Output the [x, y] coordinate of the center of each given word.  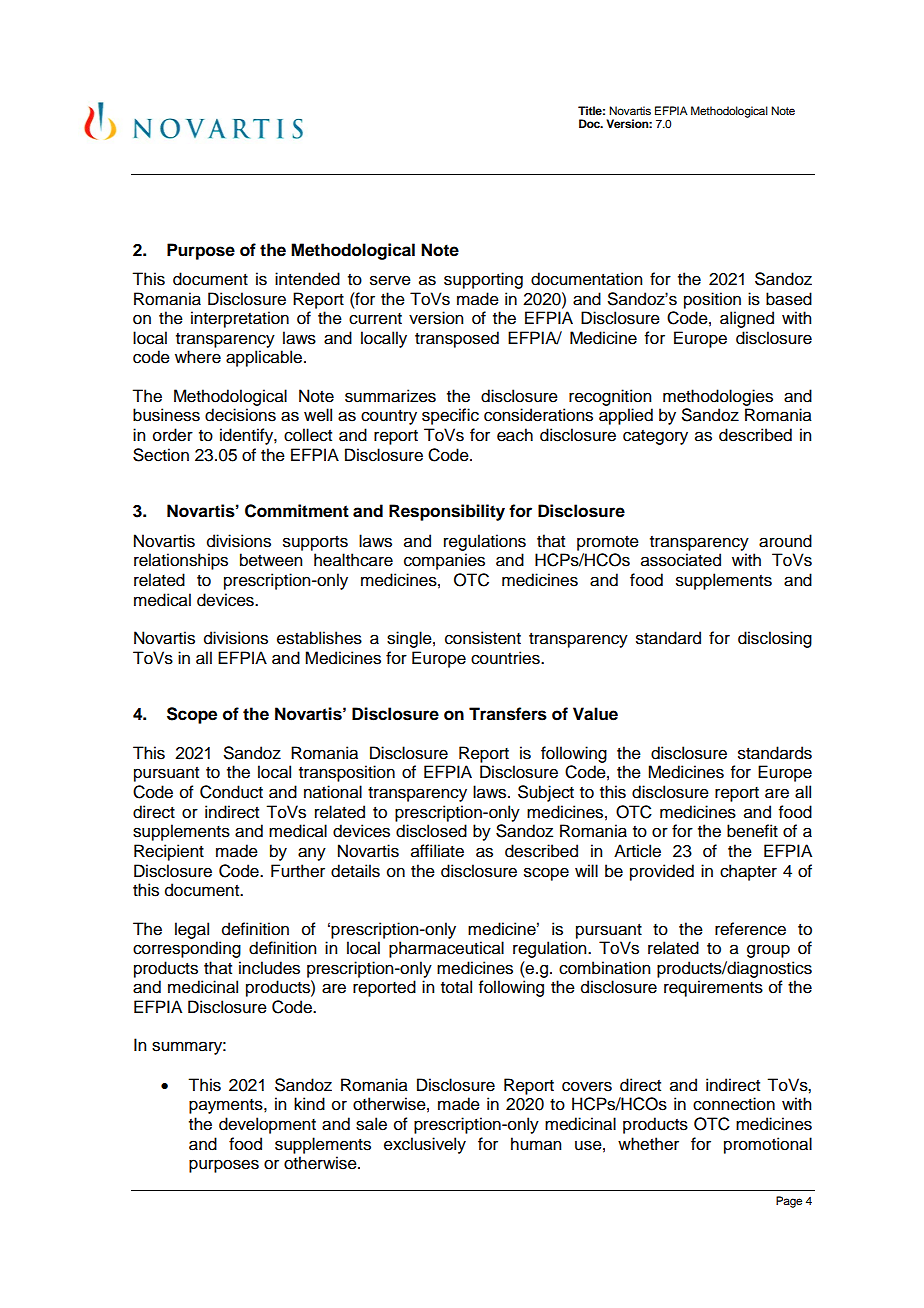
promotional [768, 1145]
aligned [747, 319]
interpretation [240, 319]
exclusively [425, 1145]
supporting [483, 280]
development [267, 1125]
